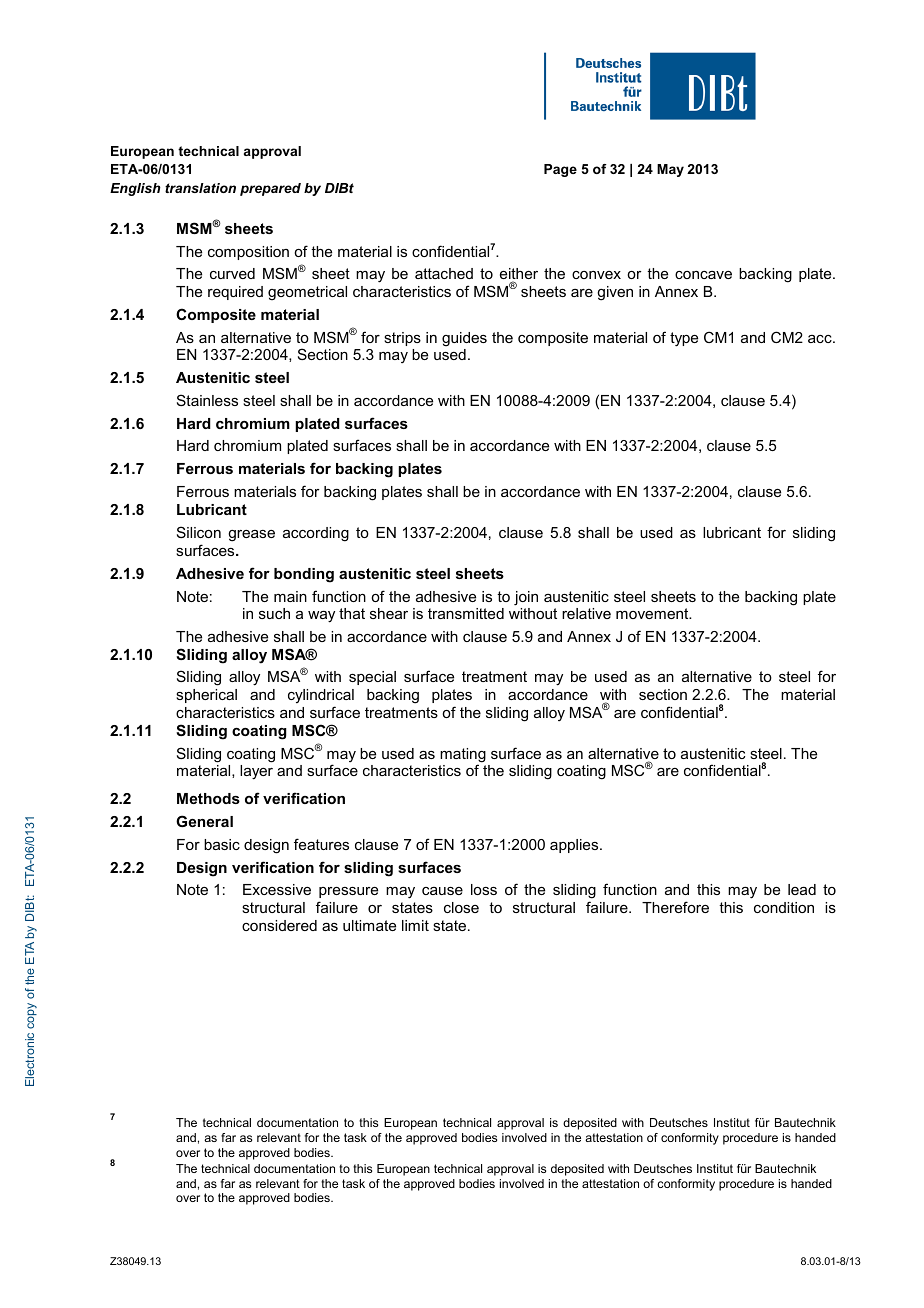  Describe the element at coordinates (703, 275) in the document. I see `concave` at that location.
